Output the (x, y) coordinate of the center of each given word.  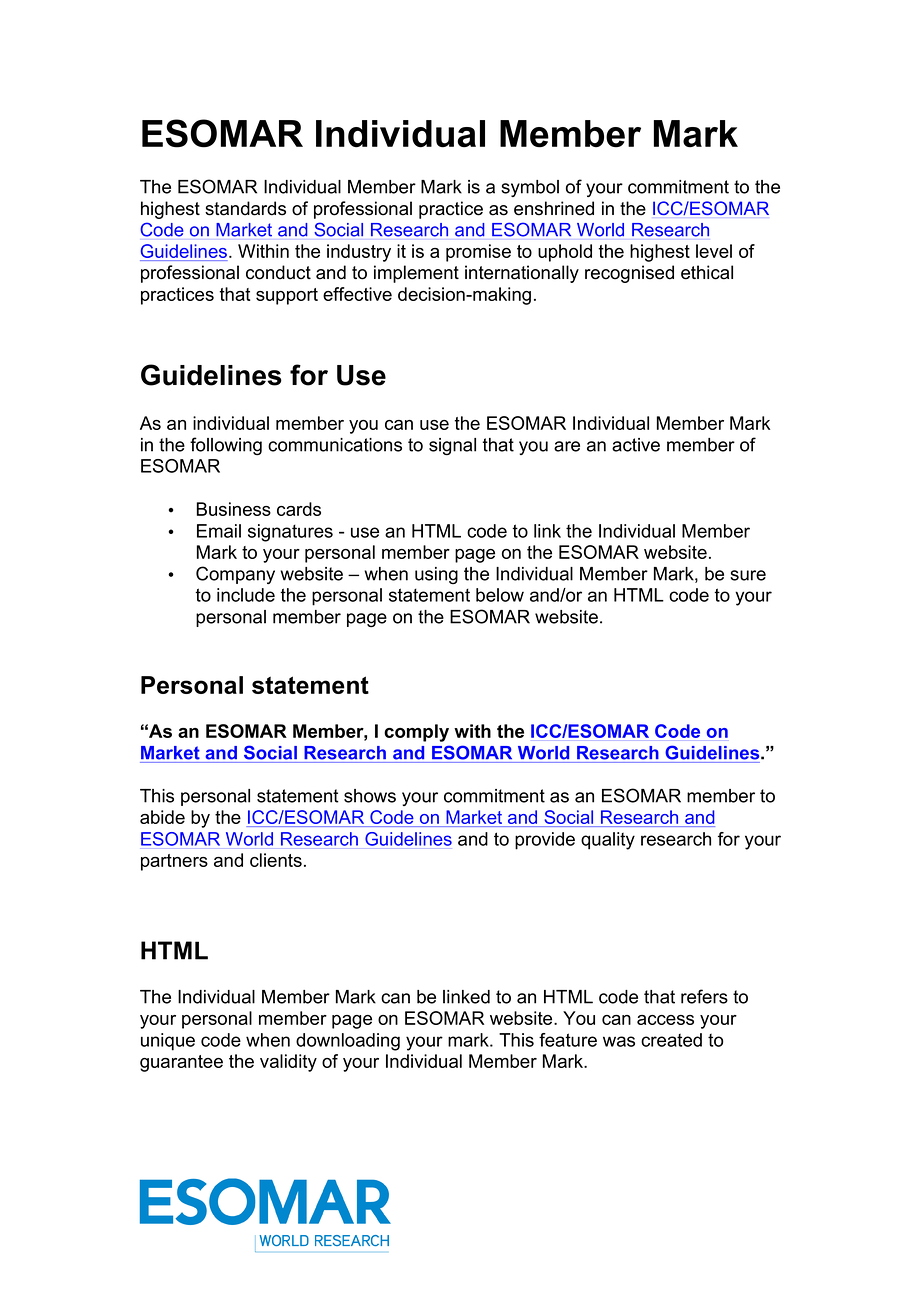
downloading (348, 1042)
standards (245, 208)
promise (478, 253)
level (714, 251)
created (671, 1040)
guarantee (181, 1063)
